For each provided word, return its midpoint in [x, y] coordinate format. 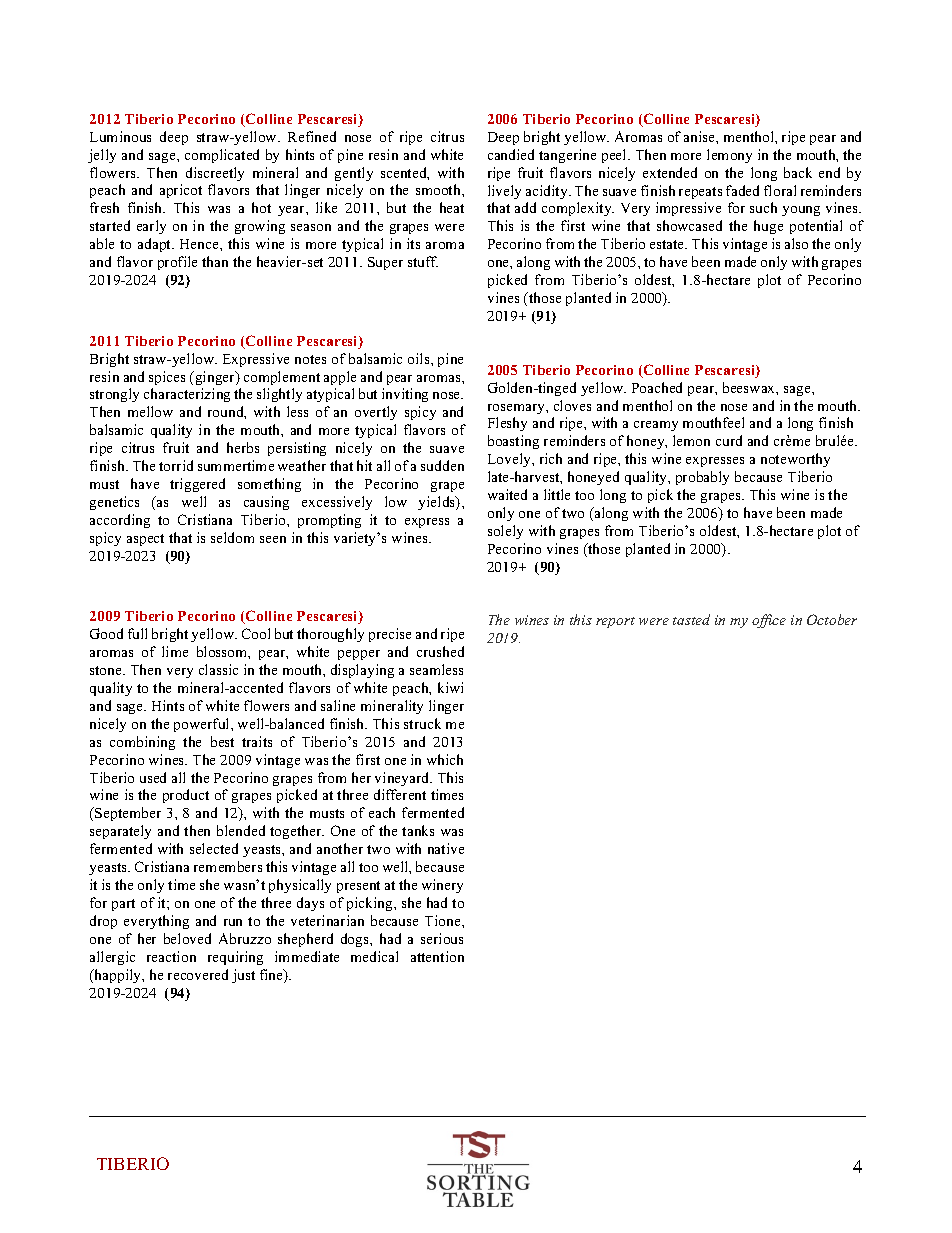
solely [505, 532]
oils [420, 358]
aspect [145, 540]
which [445, 759]
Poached [657, 387]
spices [167, 378]
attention [437, 956]
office [769, 621]
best [222, 741]
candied [511, 154]
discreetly [215, 174]
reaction [171, 956]
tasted [691, 619]
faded [742, 190]
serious [442, 938]
